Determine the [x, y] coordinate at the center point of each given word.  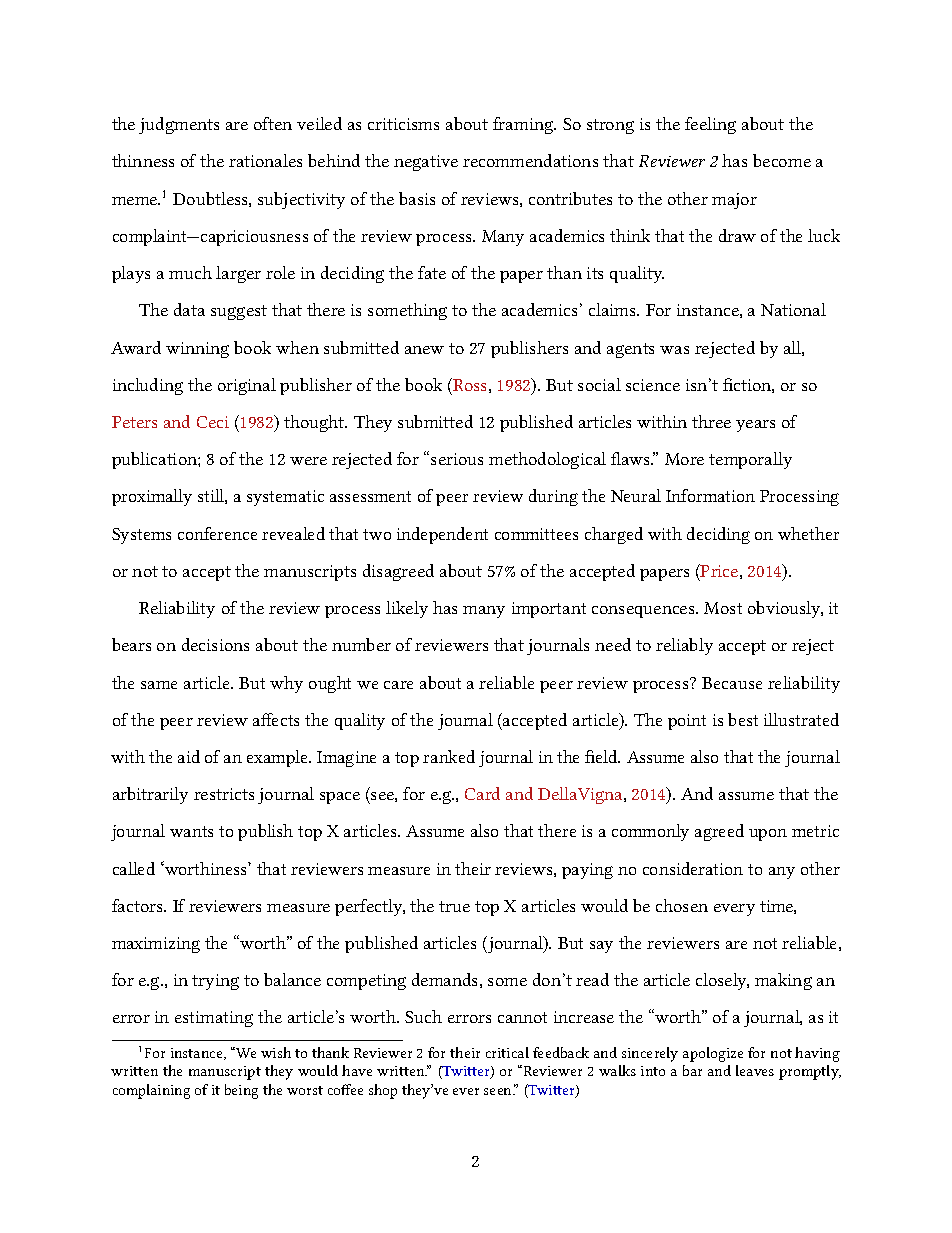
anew [424, 350]
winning [197, 350]
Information [710, 495]
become [782, 160]
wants [191, 831]
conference [217, 533]
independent [442, 535]
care [398, 685]
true [454, 906]
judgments [179, 125]
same [159, 685]
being [241, 1091]
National [793, 309]
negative [426, 163]
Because [732, 683]
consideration [693, 868]
